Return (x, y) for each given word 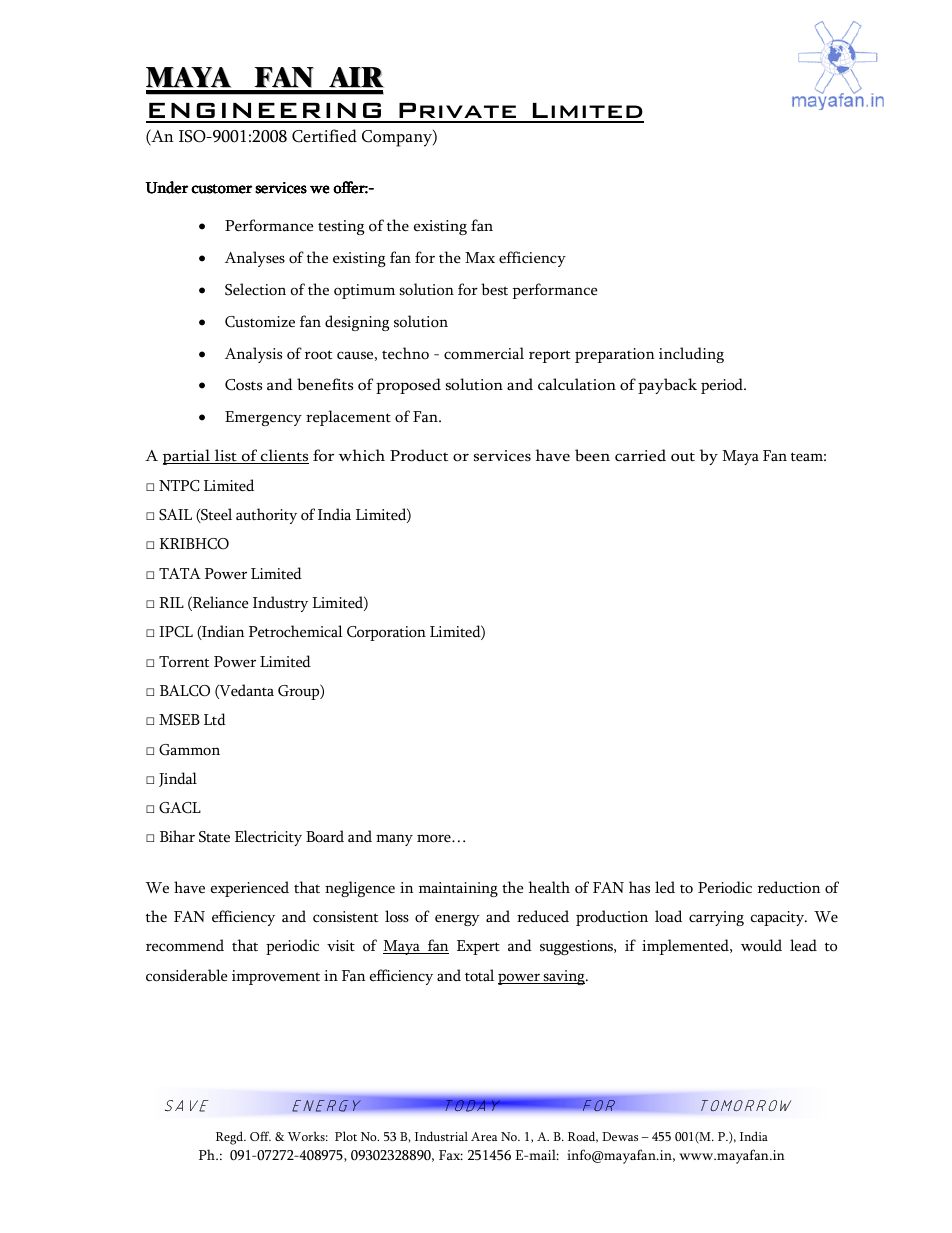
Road (583, 1137)
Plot (346, 1136)
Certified (324, 136)
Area (484, 1136)
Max (480, 257)
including (691, 355)
